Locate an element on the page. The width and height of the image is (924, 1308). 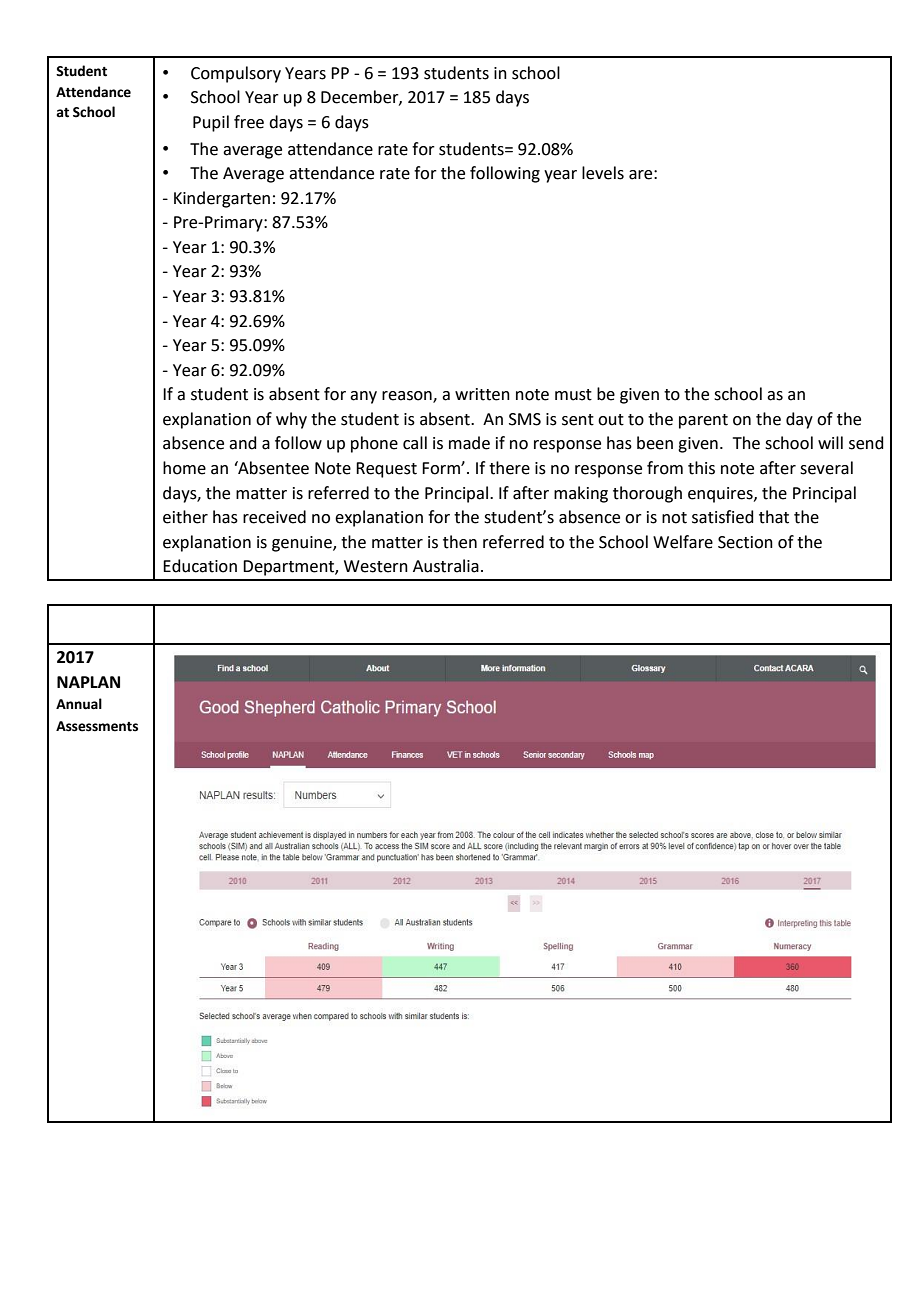
levels is located at coordinates (603, 173).
